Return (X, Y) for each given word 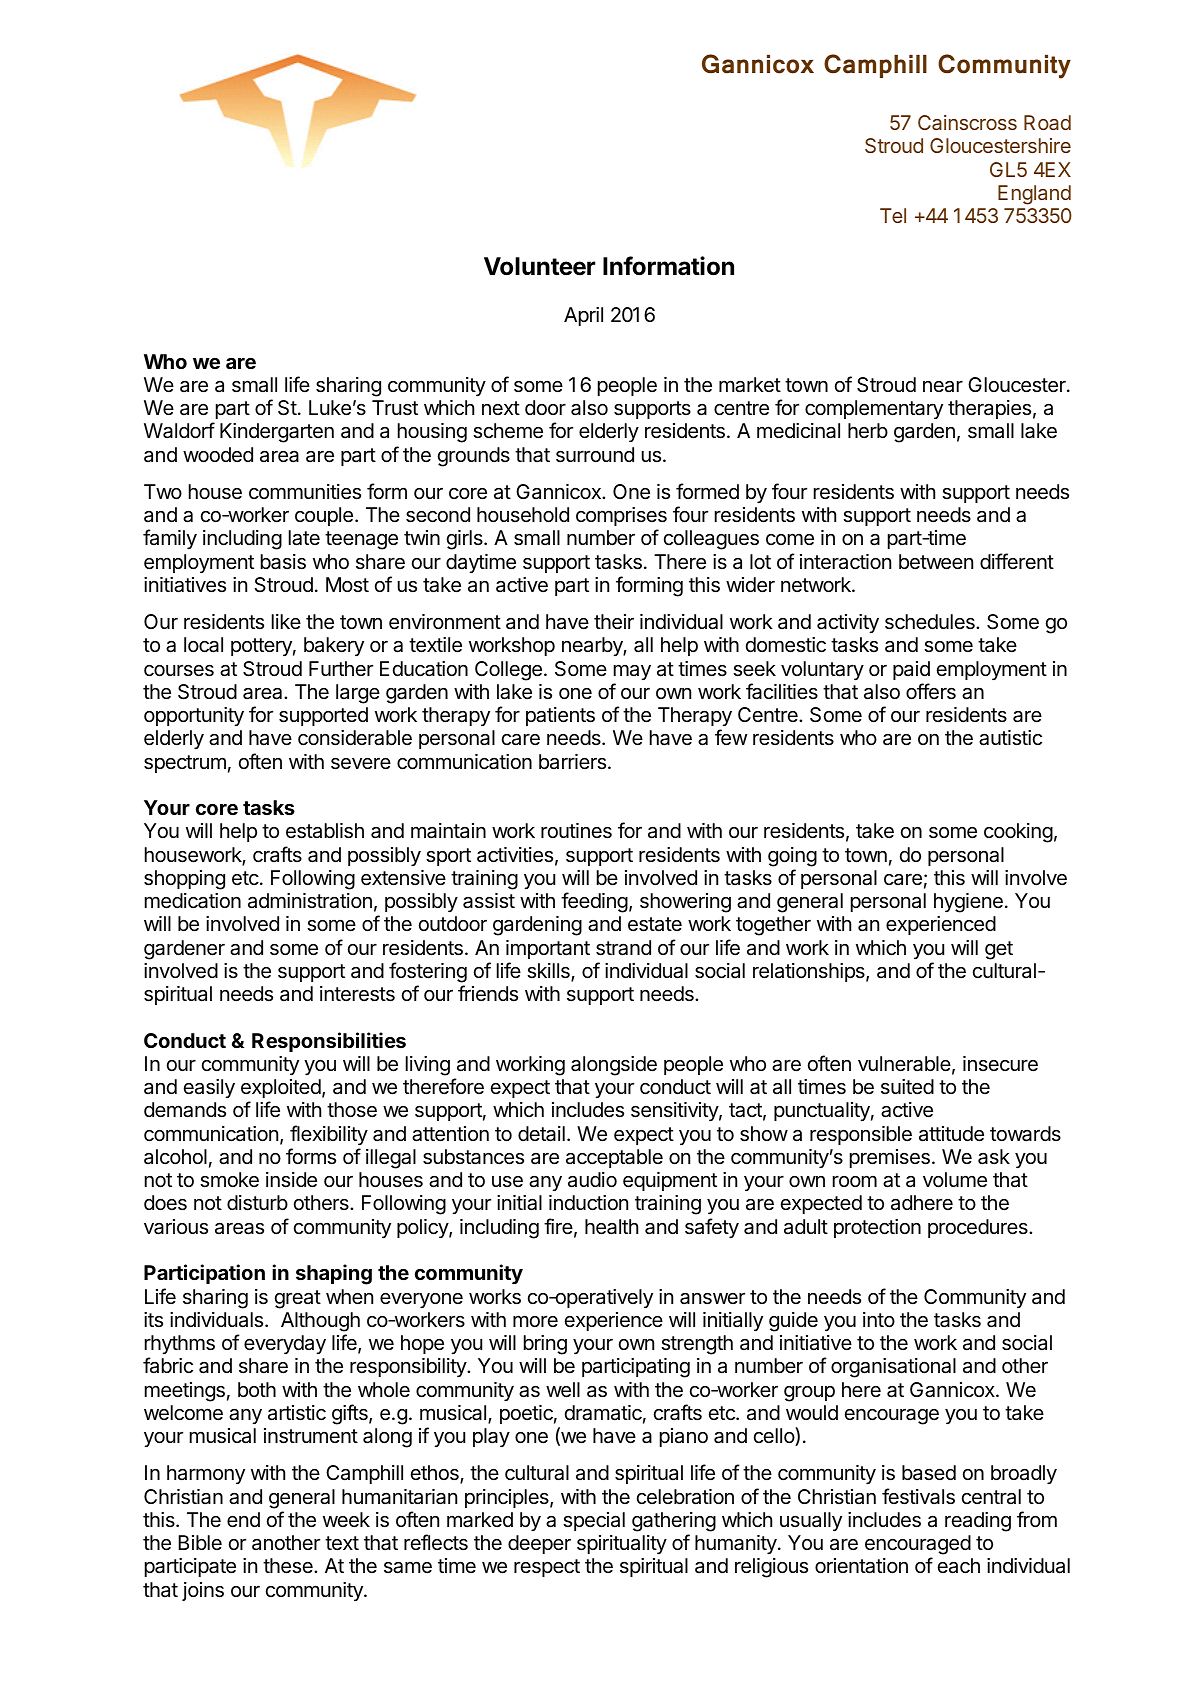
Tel (893, 215)
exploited (281, 1088)
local (203, 645)
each (959, 1566)
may (632, 672)
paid (911, 670)
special (594, 1521)
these (289, 1566)
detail (541, 1134)
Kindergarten (277, 433)
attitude (951, 1134)
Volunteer (540, 266)
